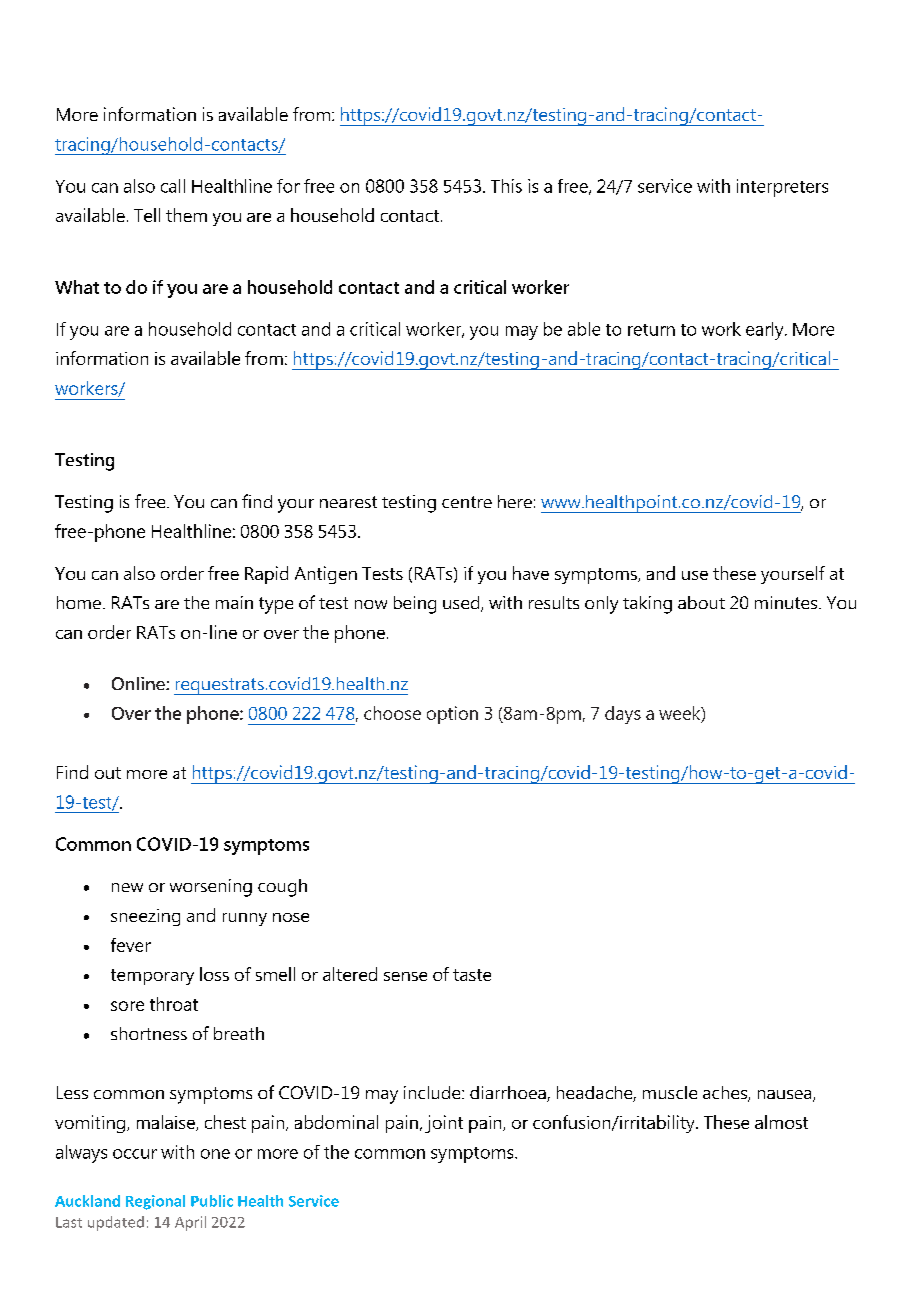  What do you see at coordinates (127, 887) in the document?
I see `new` at bounding box center [127, 887].
